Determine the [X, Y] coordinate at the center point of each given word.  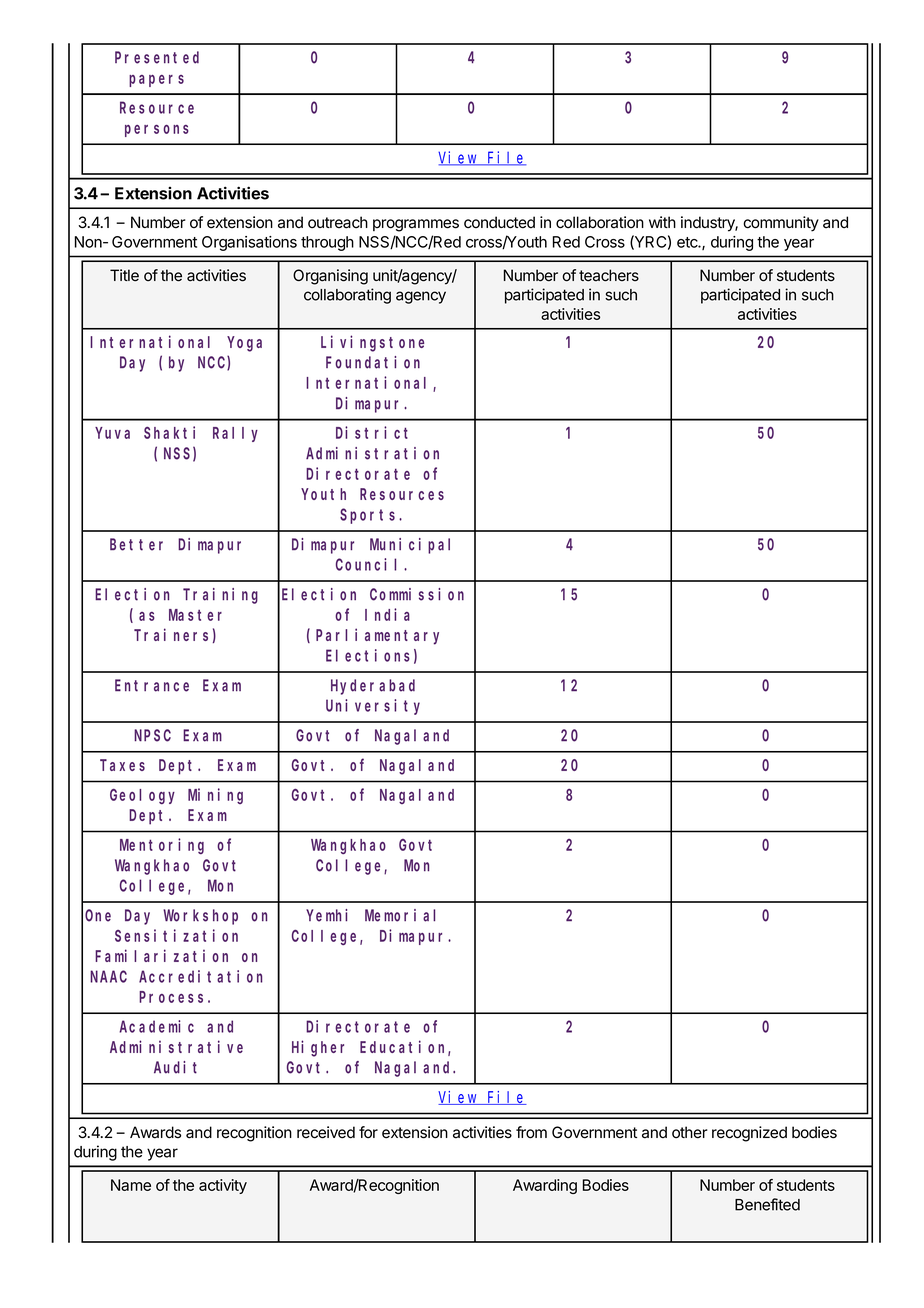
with [662, 222]
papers [156, 81]
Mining [215, 796]
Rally [235, 434]
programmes [416, 225]
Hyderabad [373, 687]
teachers [609, 275]
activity [223, 1186]
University [373, 707]
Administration [372, 453]
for [368, 1132]
